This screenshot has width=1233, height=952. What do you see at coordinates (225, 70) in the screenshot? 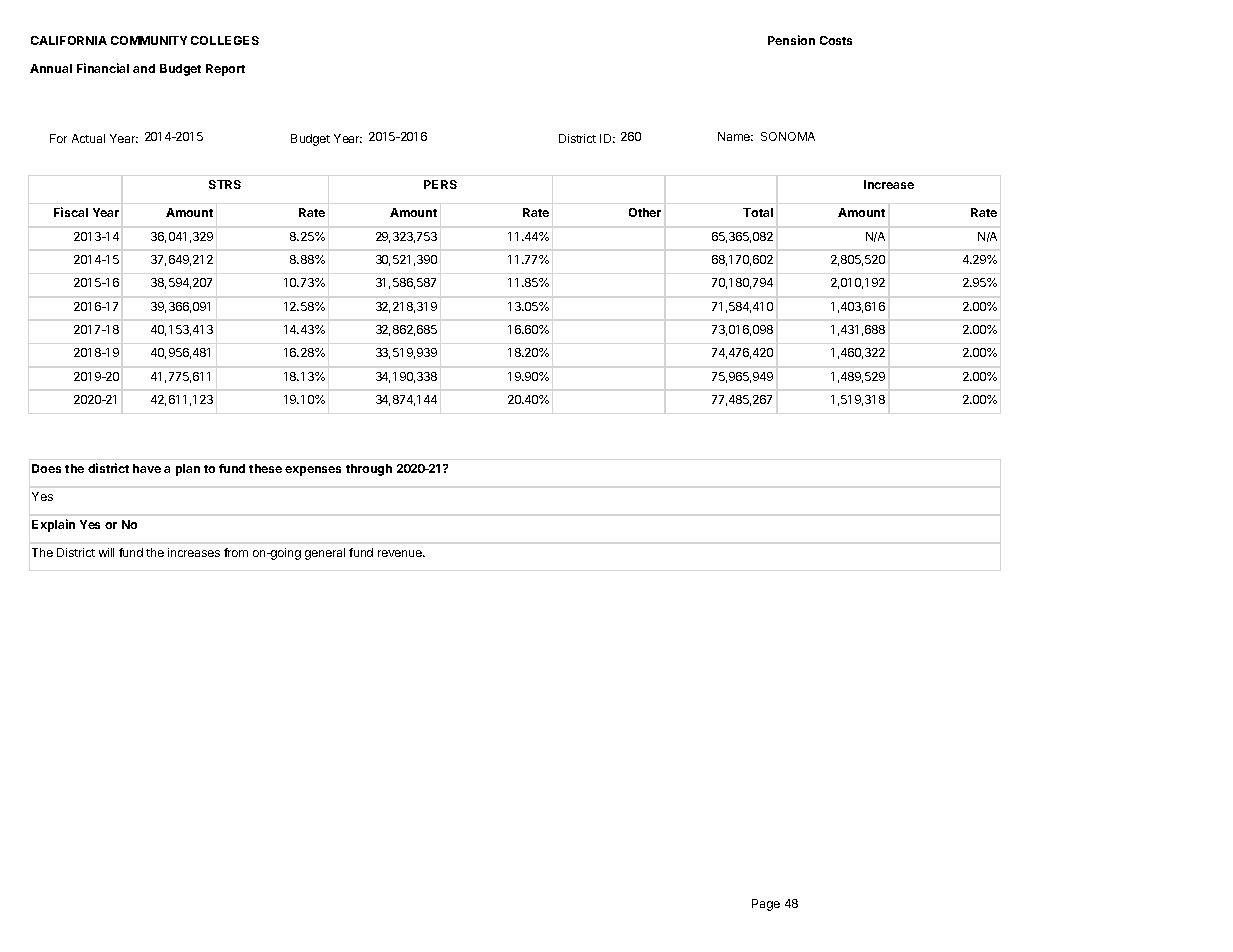
I see `Report` at bounding box center [225, 70].
